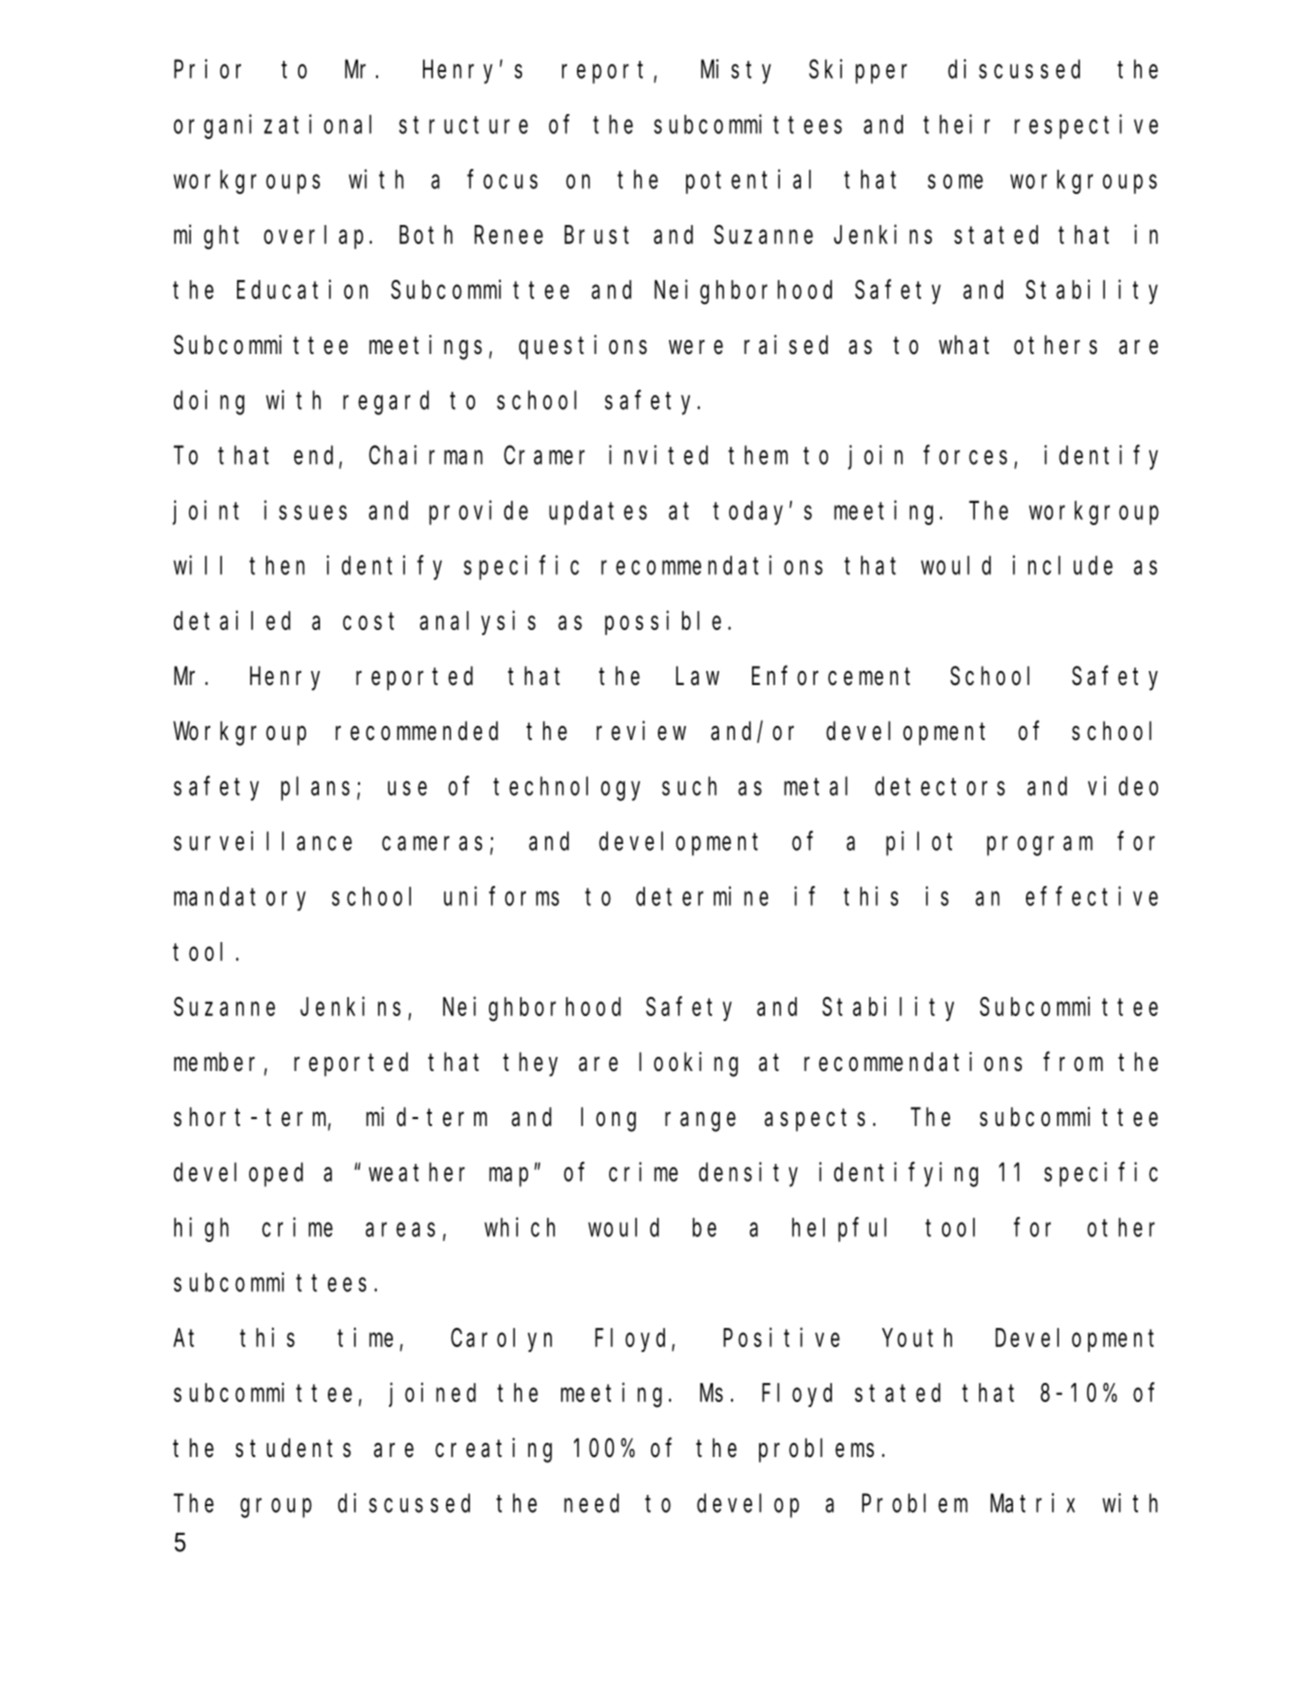 The width and height of the page is (1308, 1693). What do you see at coordinates (697, 677) in the page?
I see `Law` at bounding box center [697, 677].
